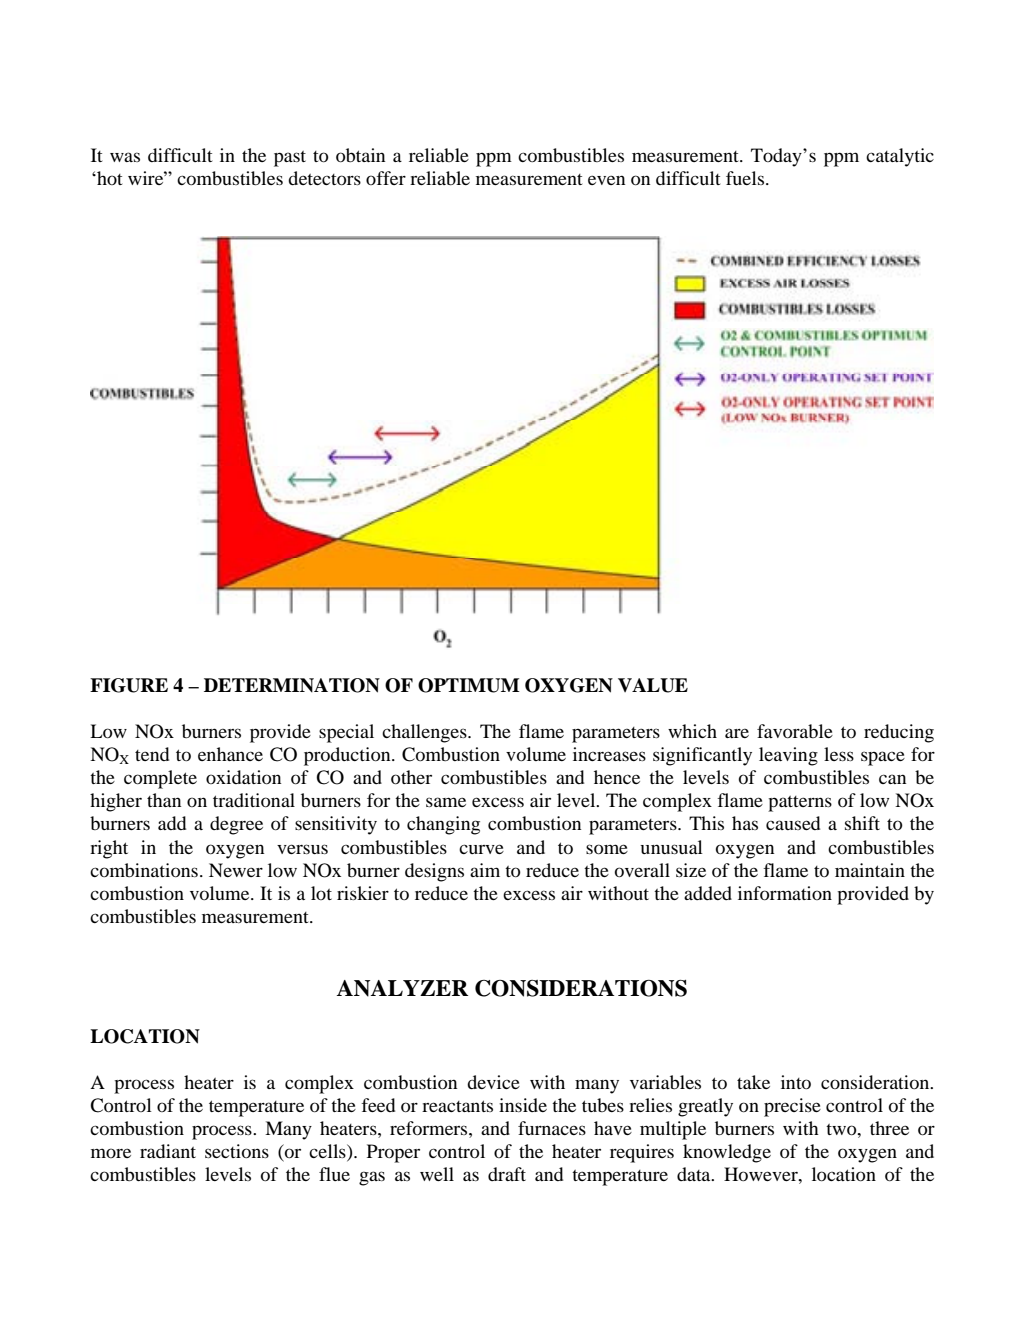 This screenshot has width=1025, height=1327. Describe the element at coordinates (792, 1107) in the screenshot. I see `precise` at that location.
